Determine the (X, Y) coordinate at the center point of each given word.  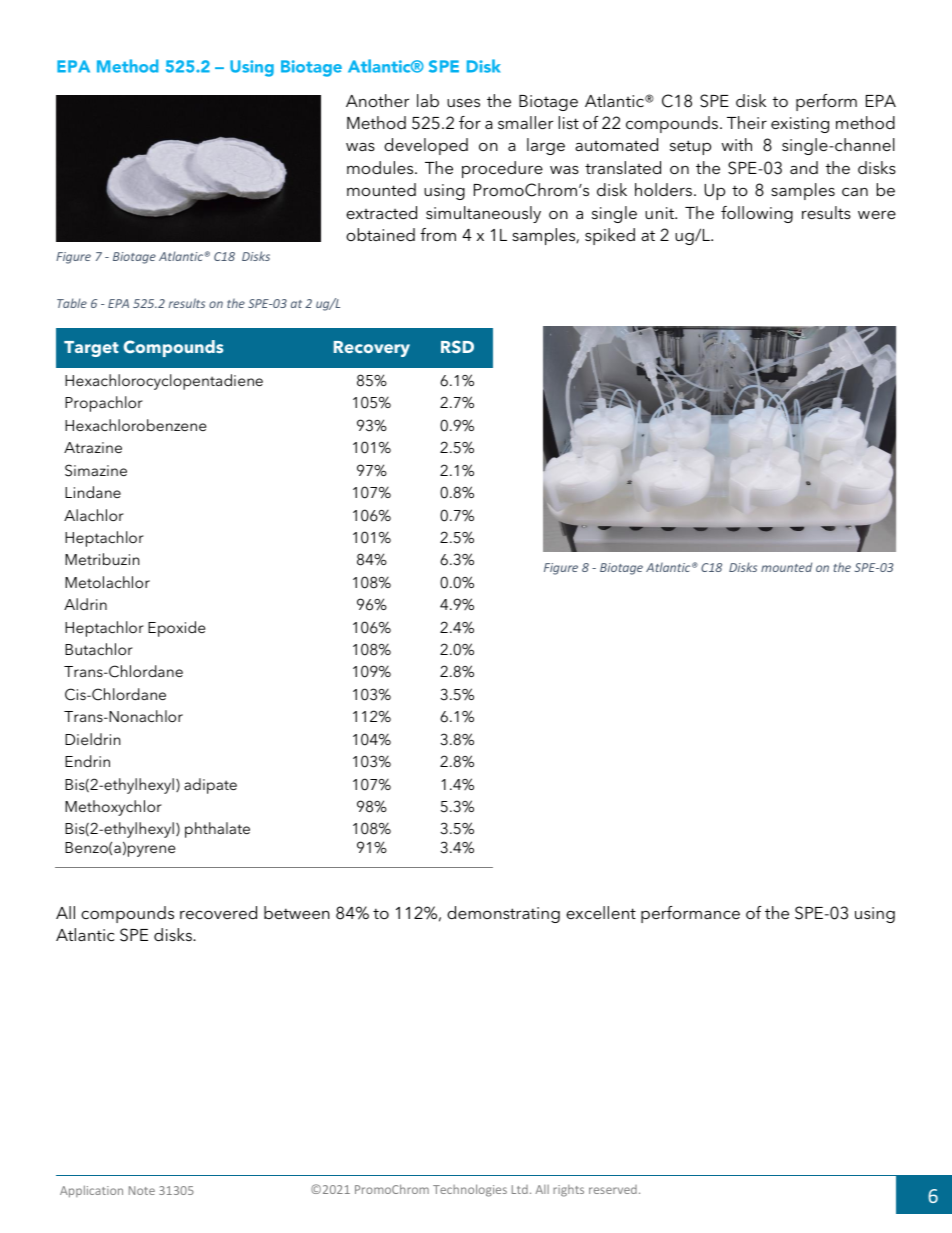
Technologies (470, 1190)
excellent (601, 912)
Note (142, 1190)
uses (463, 102)
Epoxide (176, 629)
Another (377, 100)
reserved (613, 1189)
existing (800, 125)
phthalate (217, 830)
